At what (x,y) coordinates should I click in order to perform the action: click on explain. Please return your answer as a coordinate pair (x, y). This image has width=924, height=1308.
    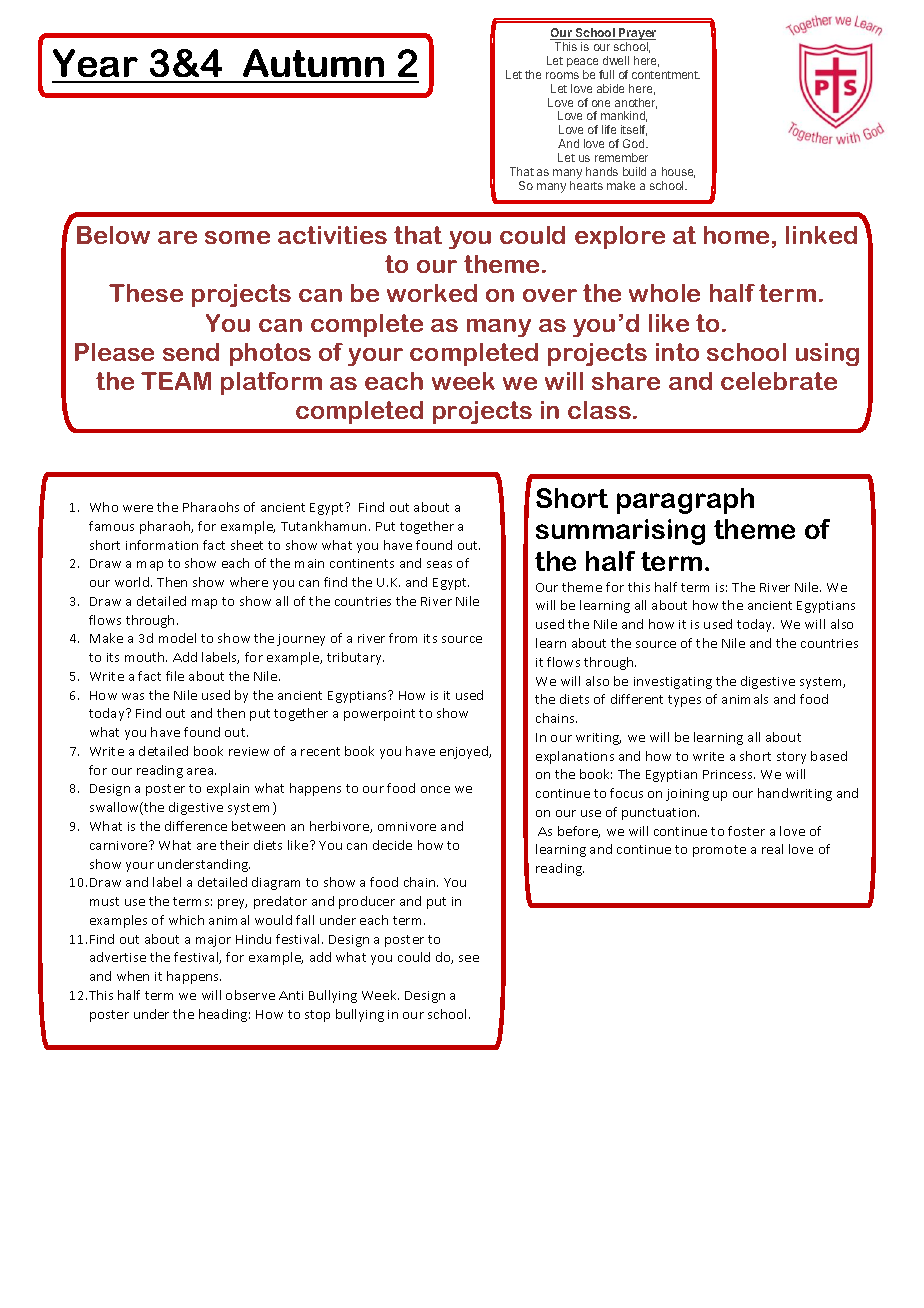
    Looking at the image, I should click on (228, 789).
